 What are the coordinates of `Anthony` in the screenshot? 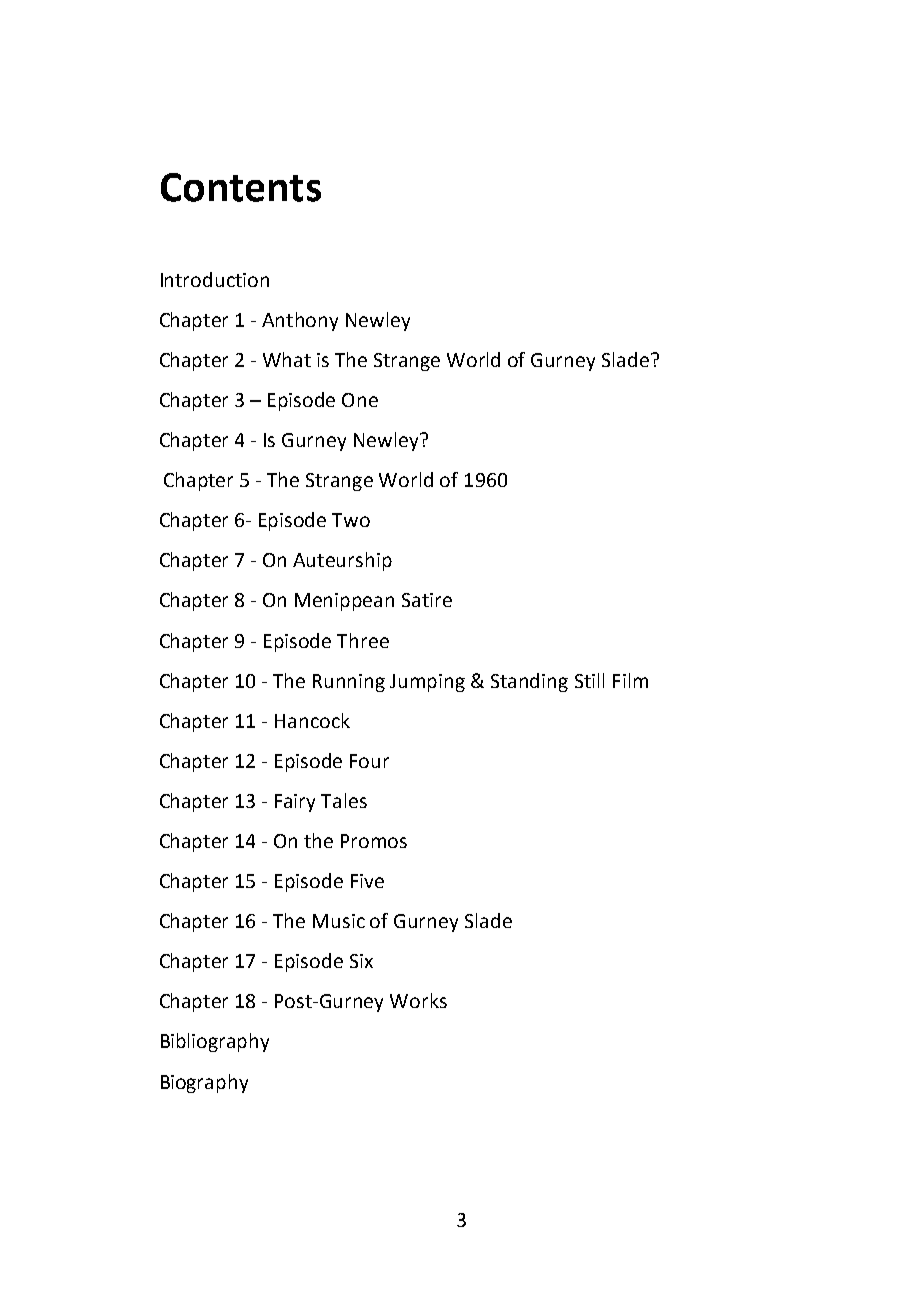 It's located at (300, 321).
